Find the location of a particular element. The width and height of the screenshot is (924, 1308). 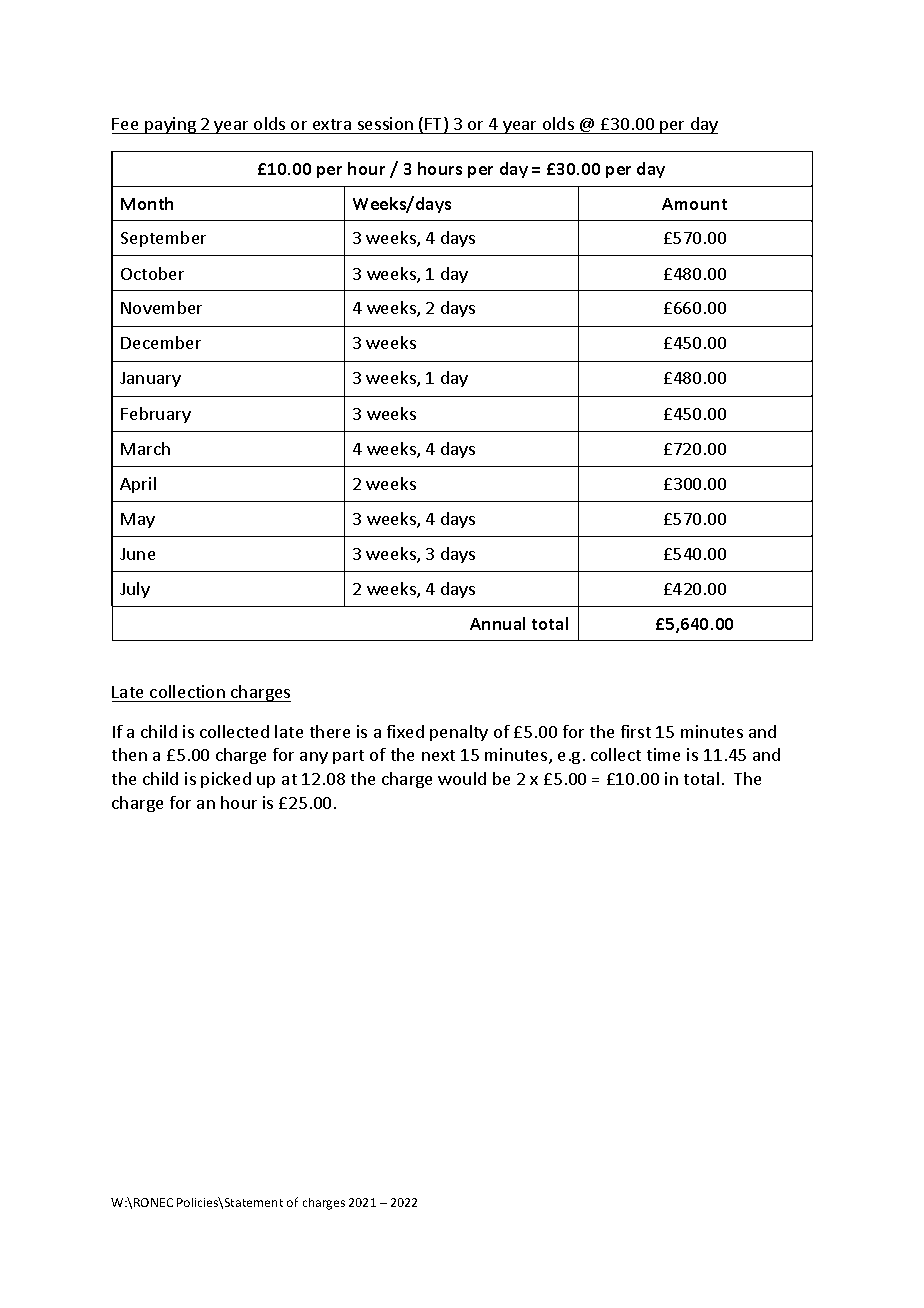

Amount is located at coordinates (694, 204).
